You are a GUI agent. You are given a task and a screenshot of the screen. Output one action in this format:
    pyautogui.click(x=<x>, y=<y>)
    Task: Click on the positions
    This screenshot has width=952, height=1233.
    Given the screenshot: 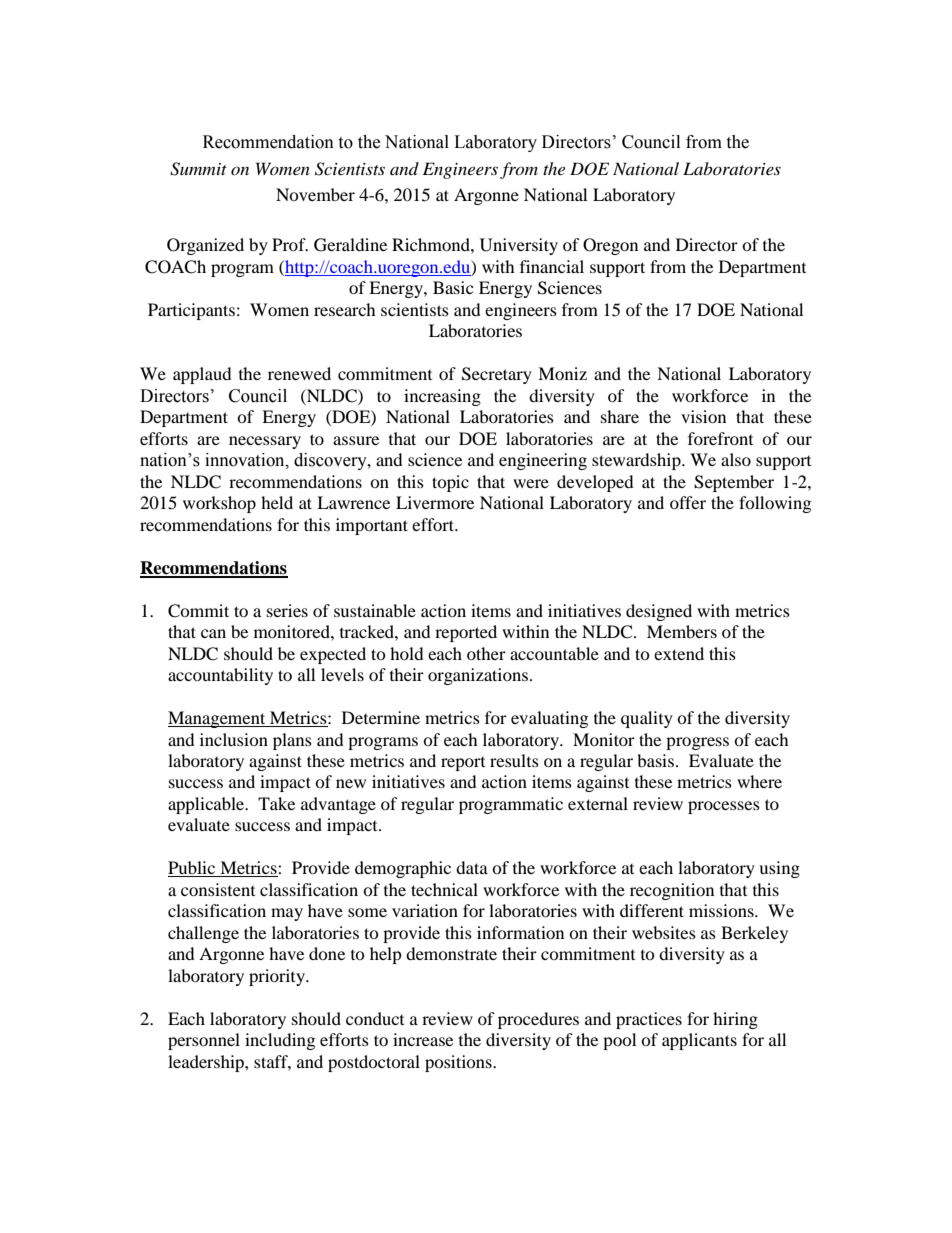 What is the action you would take?
    pyautogui.click(x=459, y=1063)
